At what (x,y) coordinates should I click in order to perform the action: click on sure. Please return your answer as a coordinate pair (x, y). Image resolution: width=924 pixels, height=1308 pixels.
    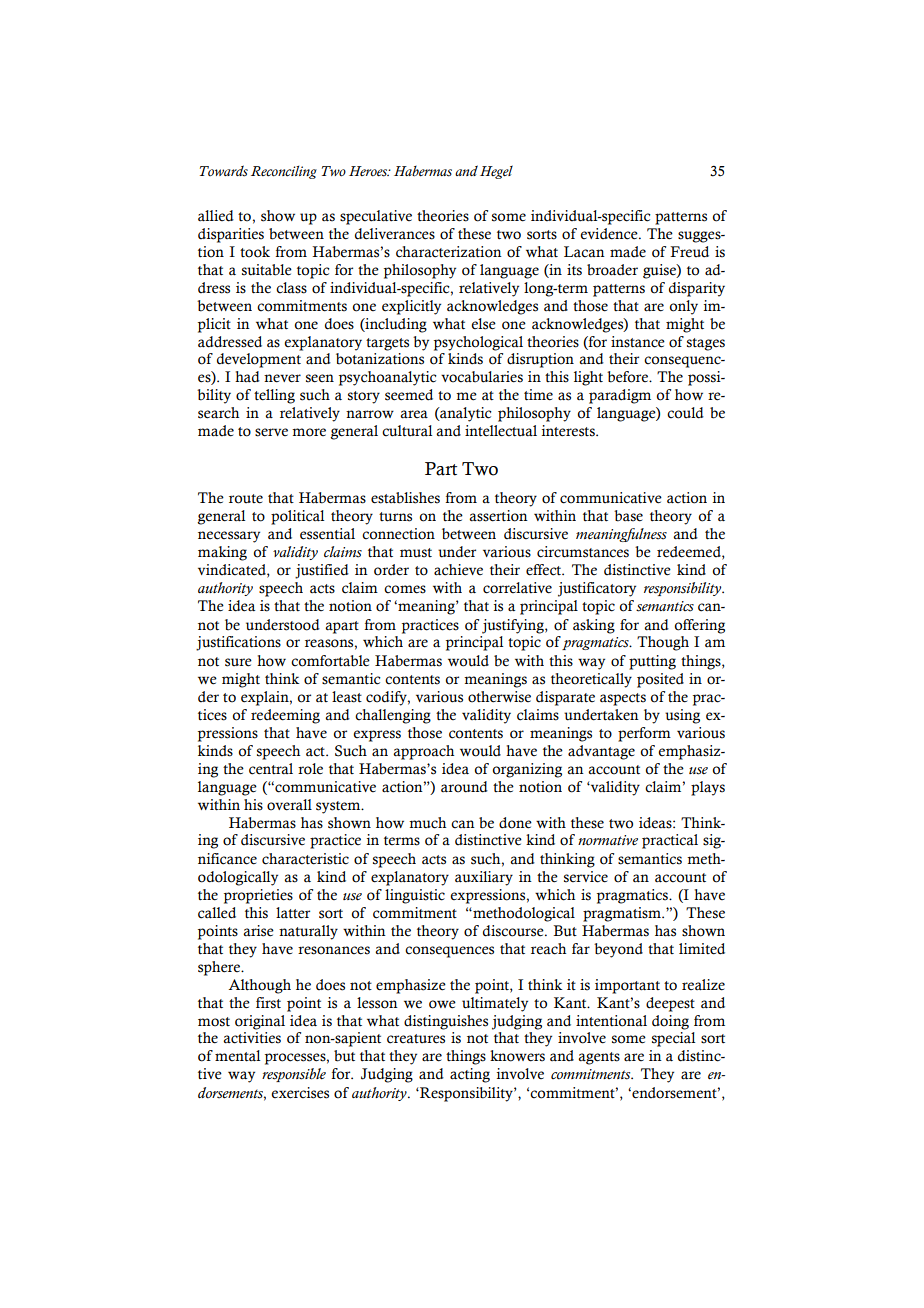
    Looking at the image, I should click on (238, 662).
